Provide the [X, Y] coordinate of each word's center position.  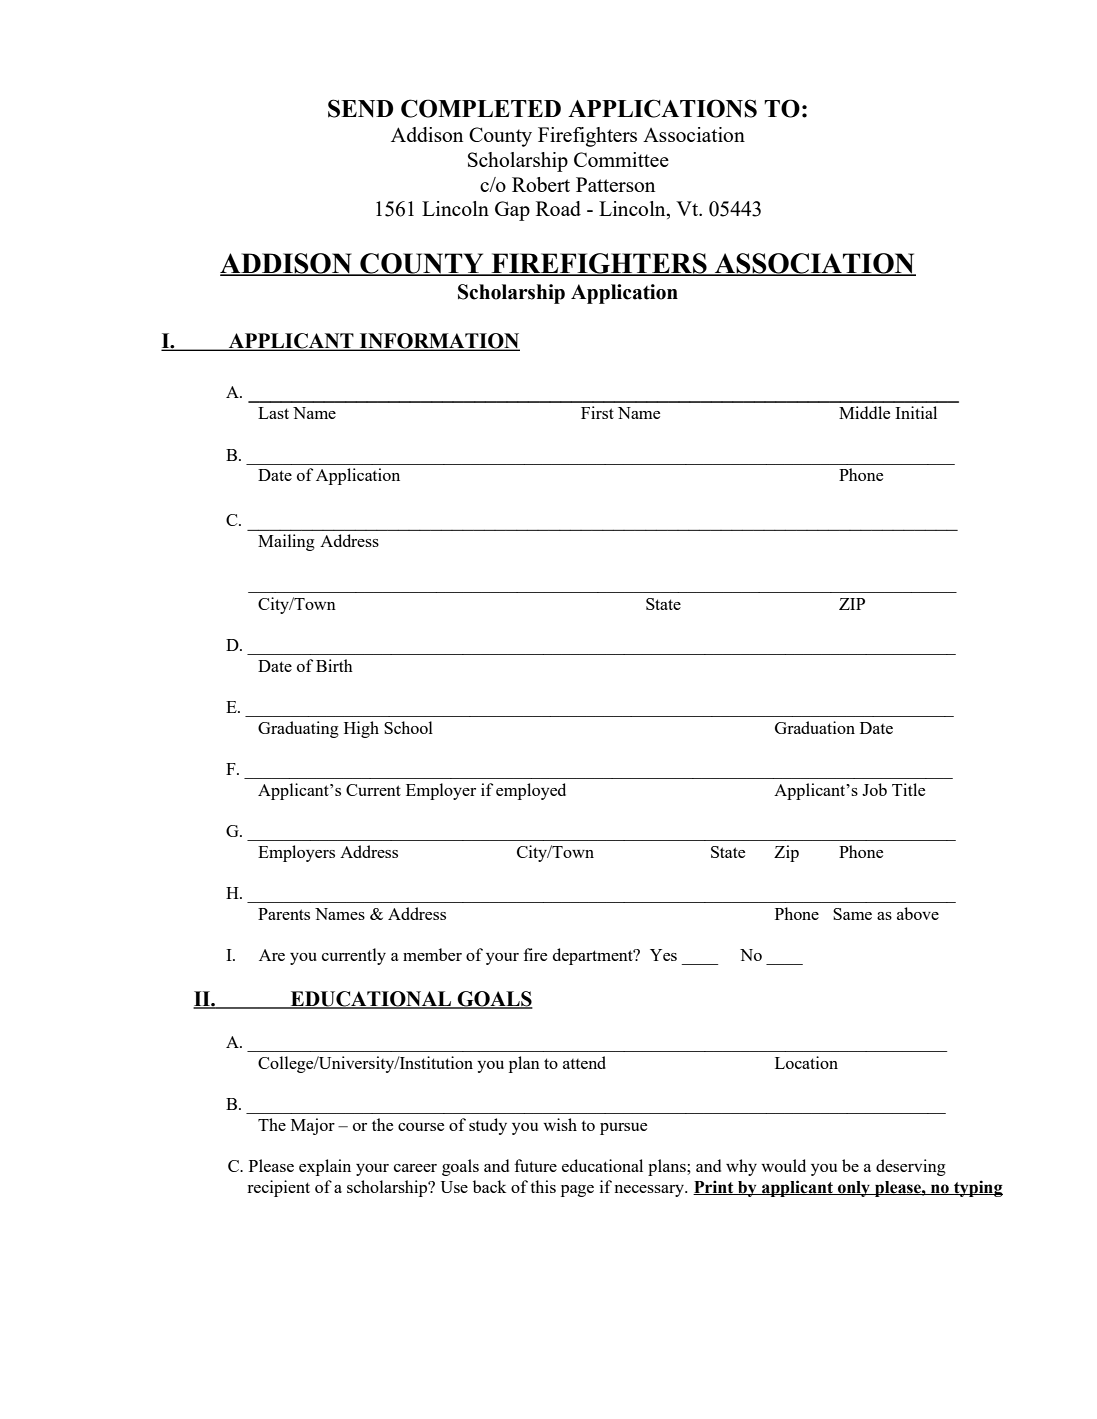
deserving [911, 1167]
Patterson [615, 184]
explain [325, 1167]
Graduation [815, 727]
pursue [623, 1129]
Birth [334, 665]
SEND [360, 108]
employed [531, 791]
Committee [621, 159]
